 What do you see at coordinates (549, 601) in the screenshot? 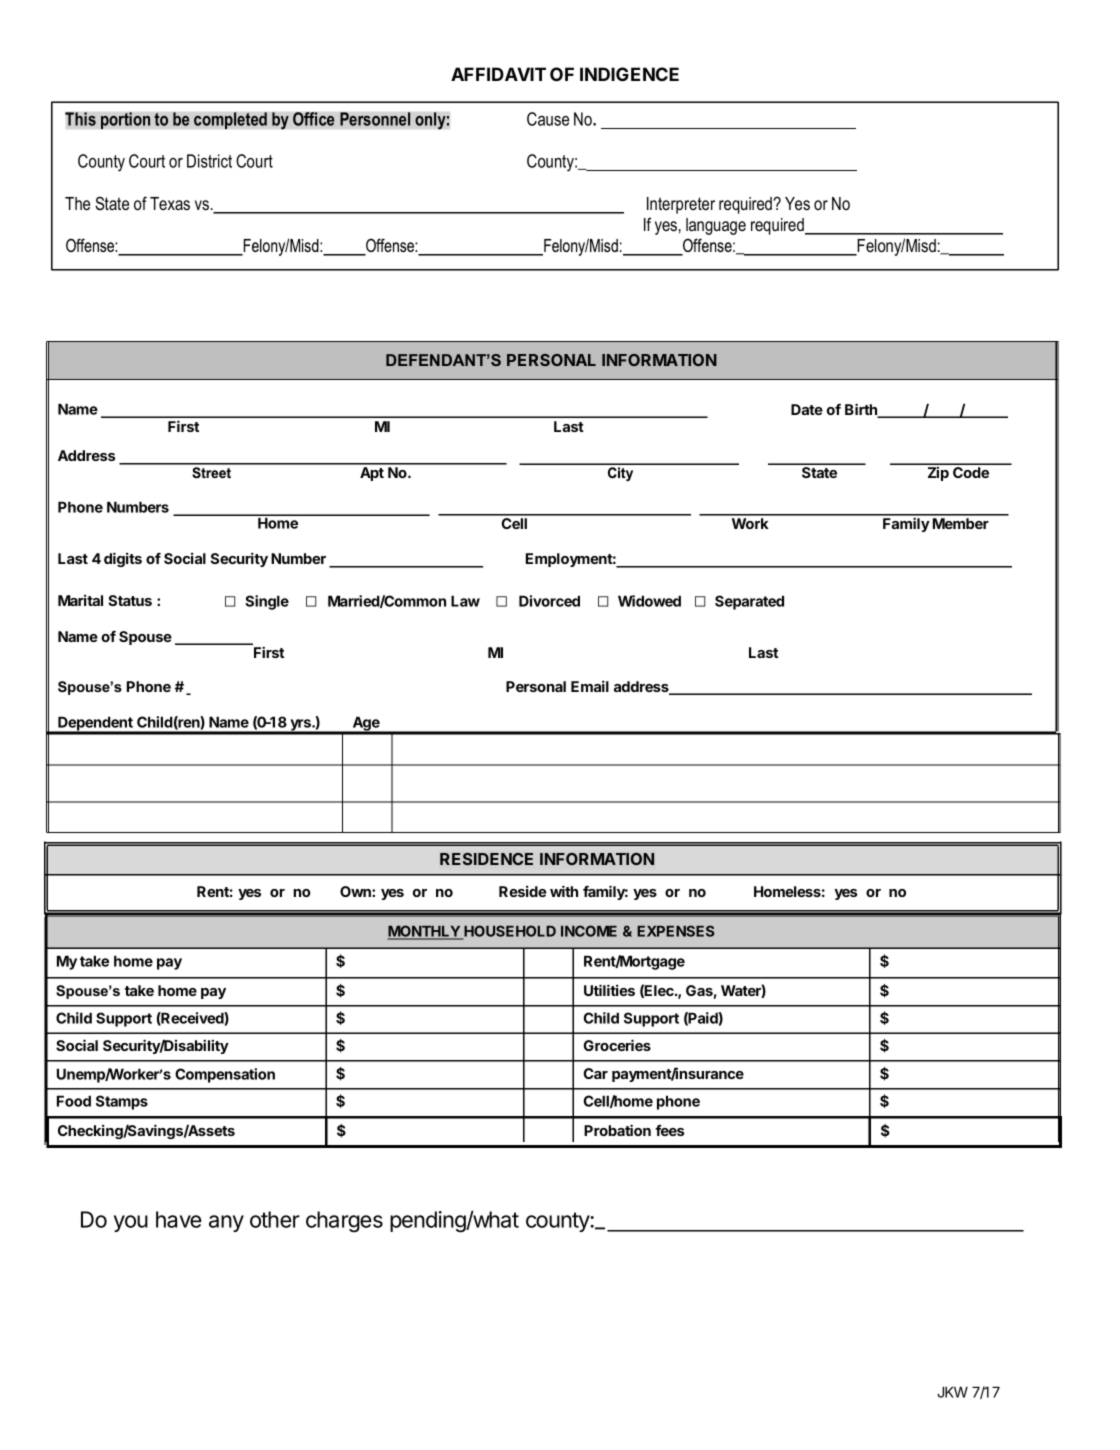
I see `Divorced` at bounding box center [549, 601].
